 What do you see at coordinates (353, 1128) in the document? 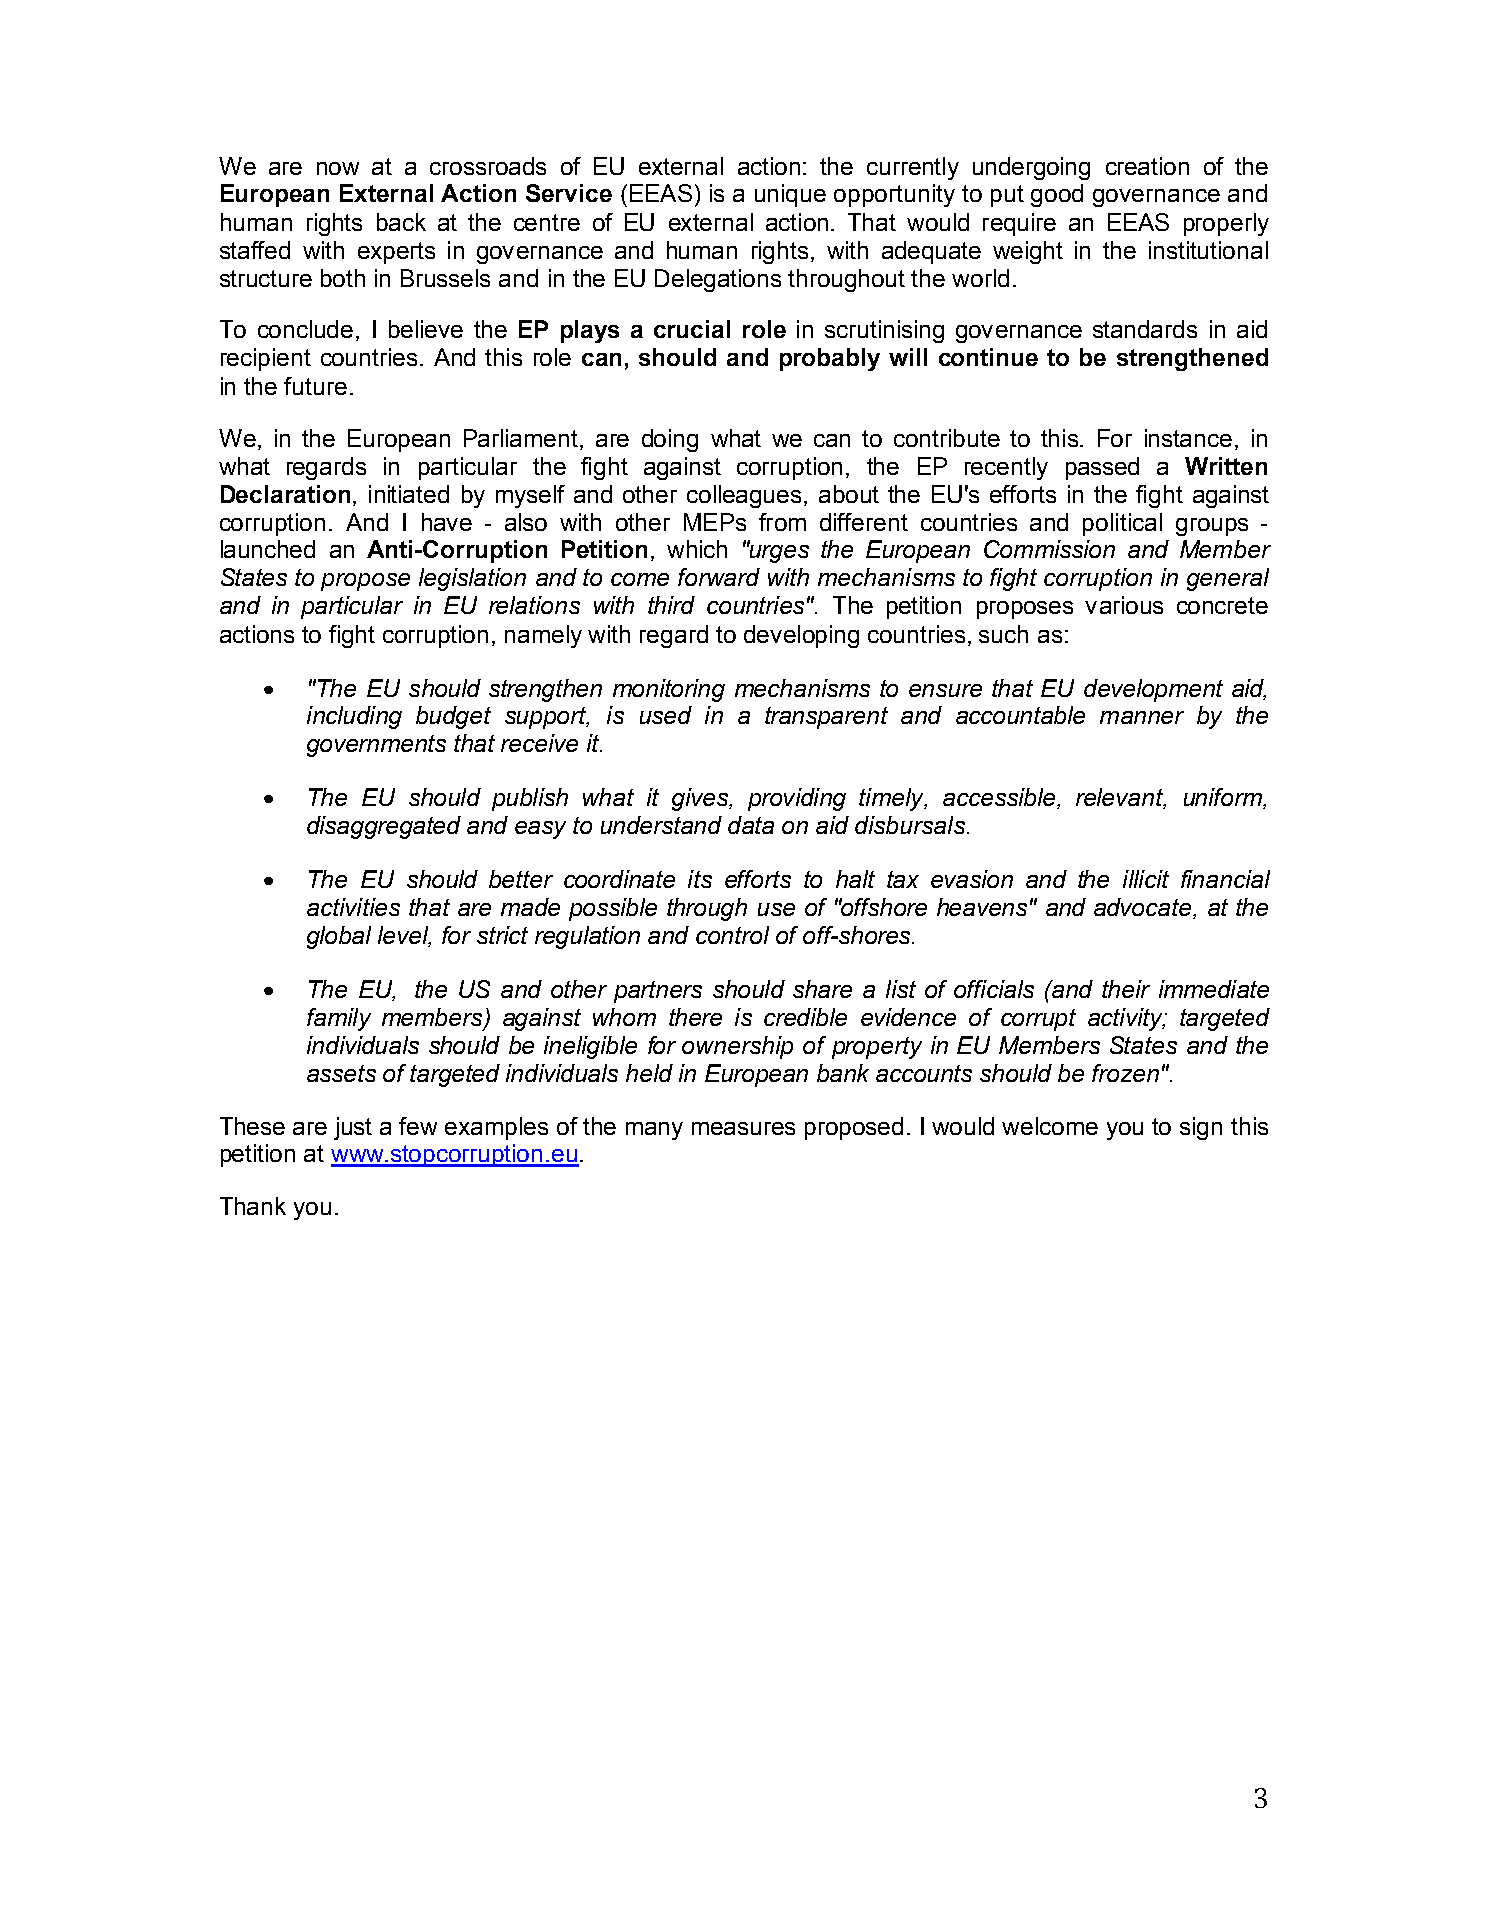
I see `just` at bounding box center [353, 1128].
